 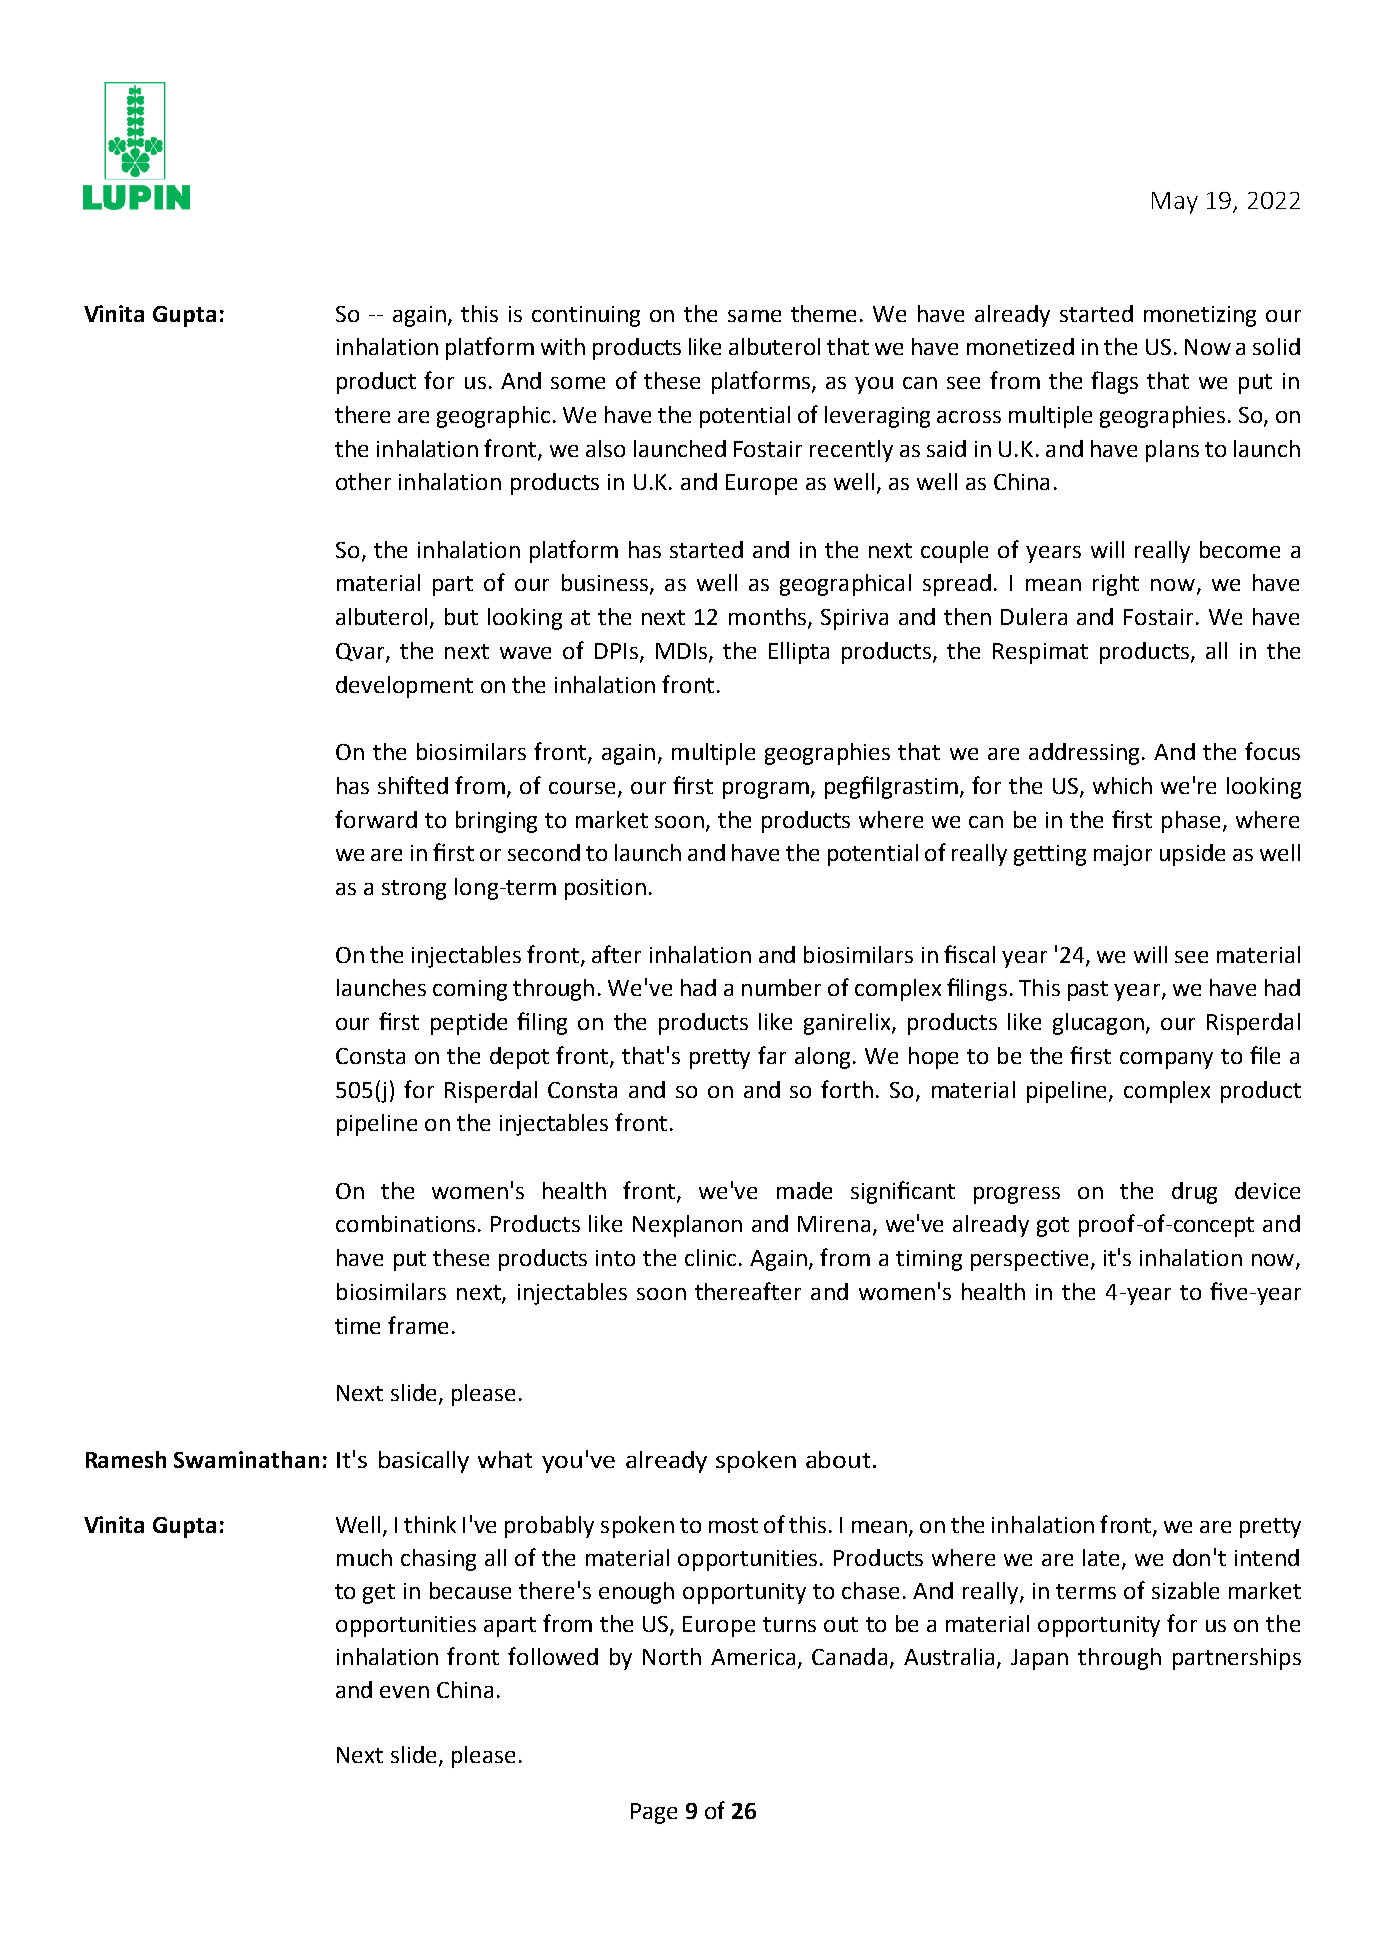 I want to click on with, so click(x=563, y=346).
